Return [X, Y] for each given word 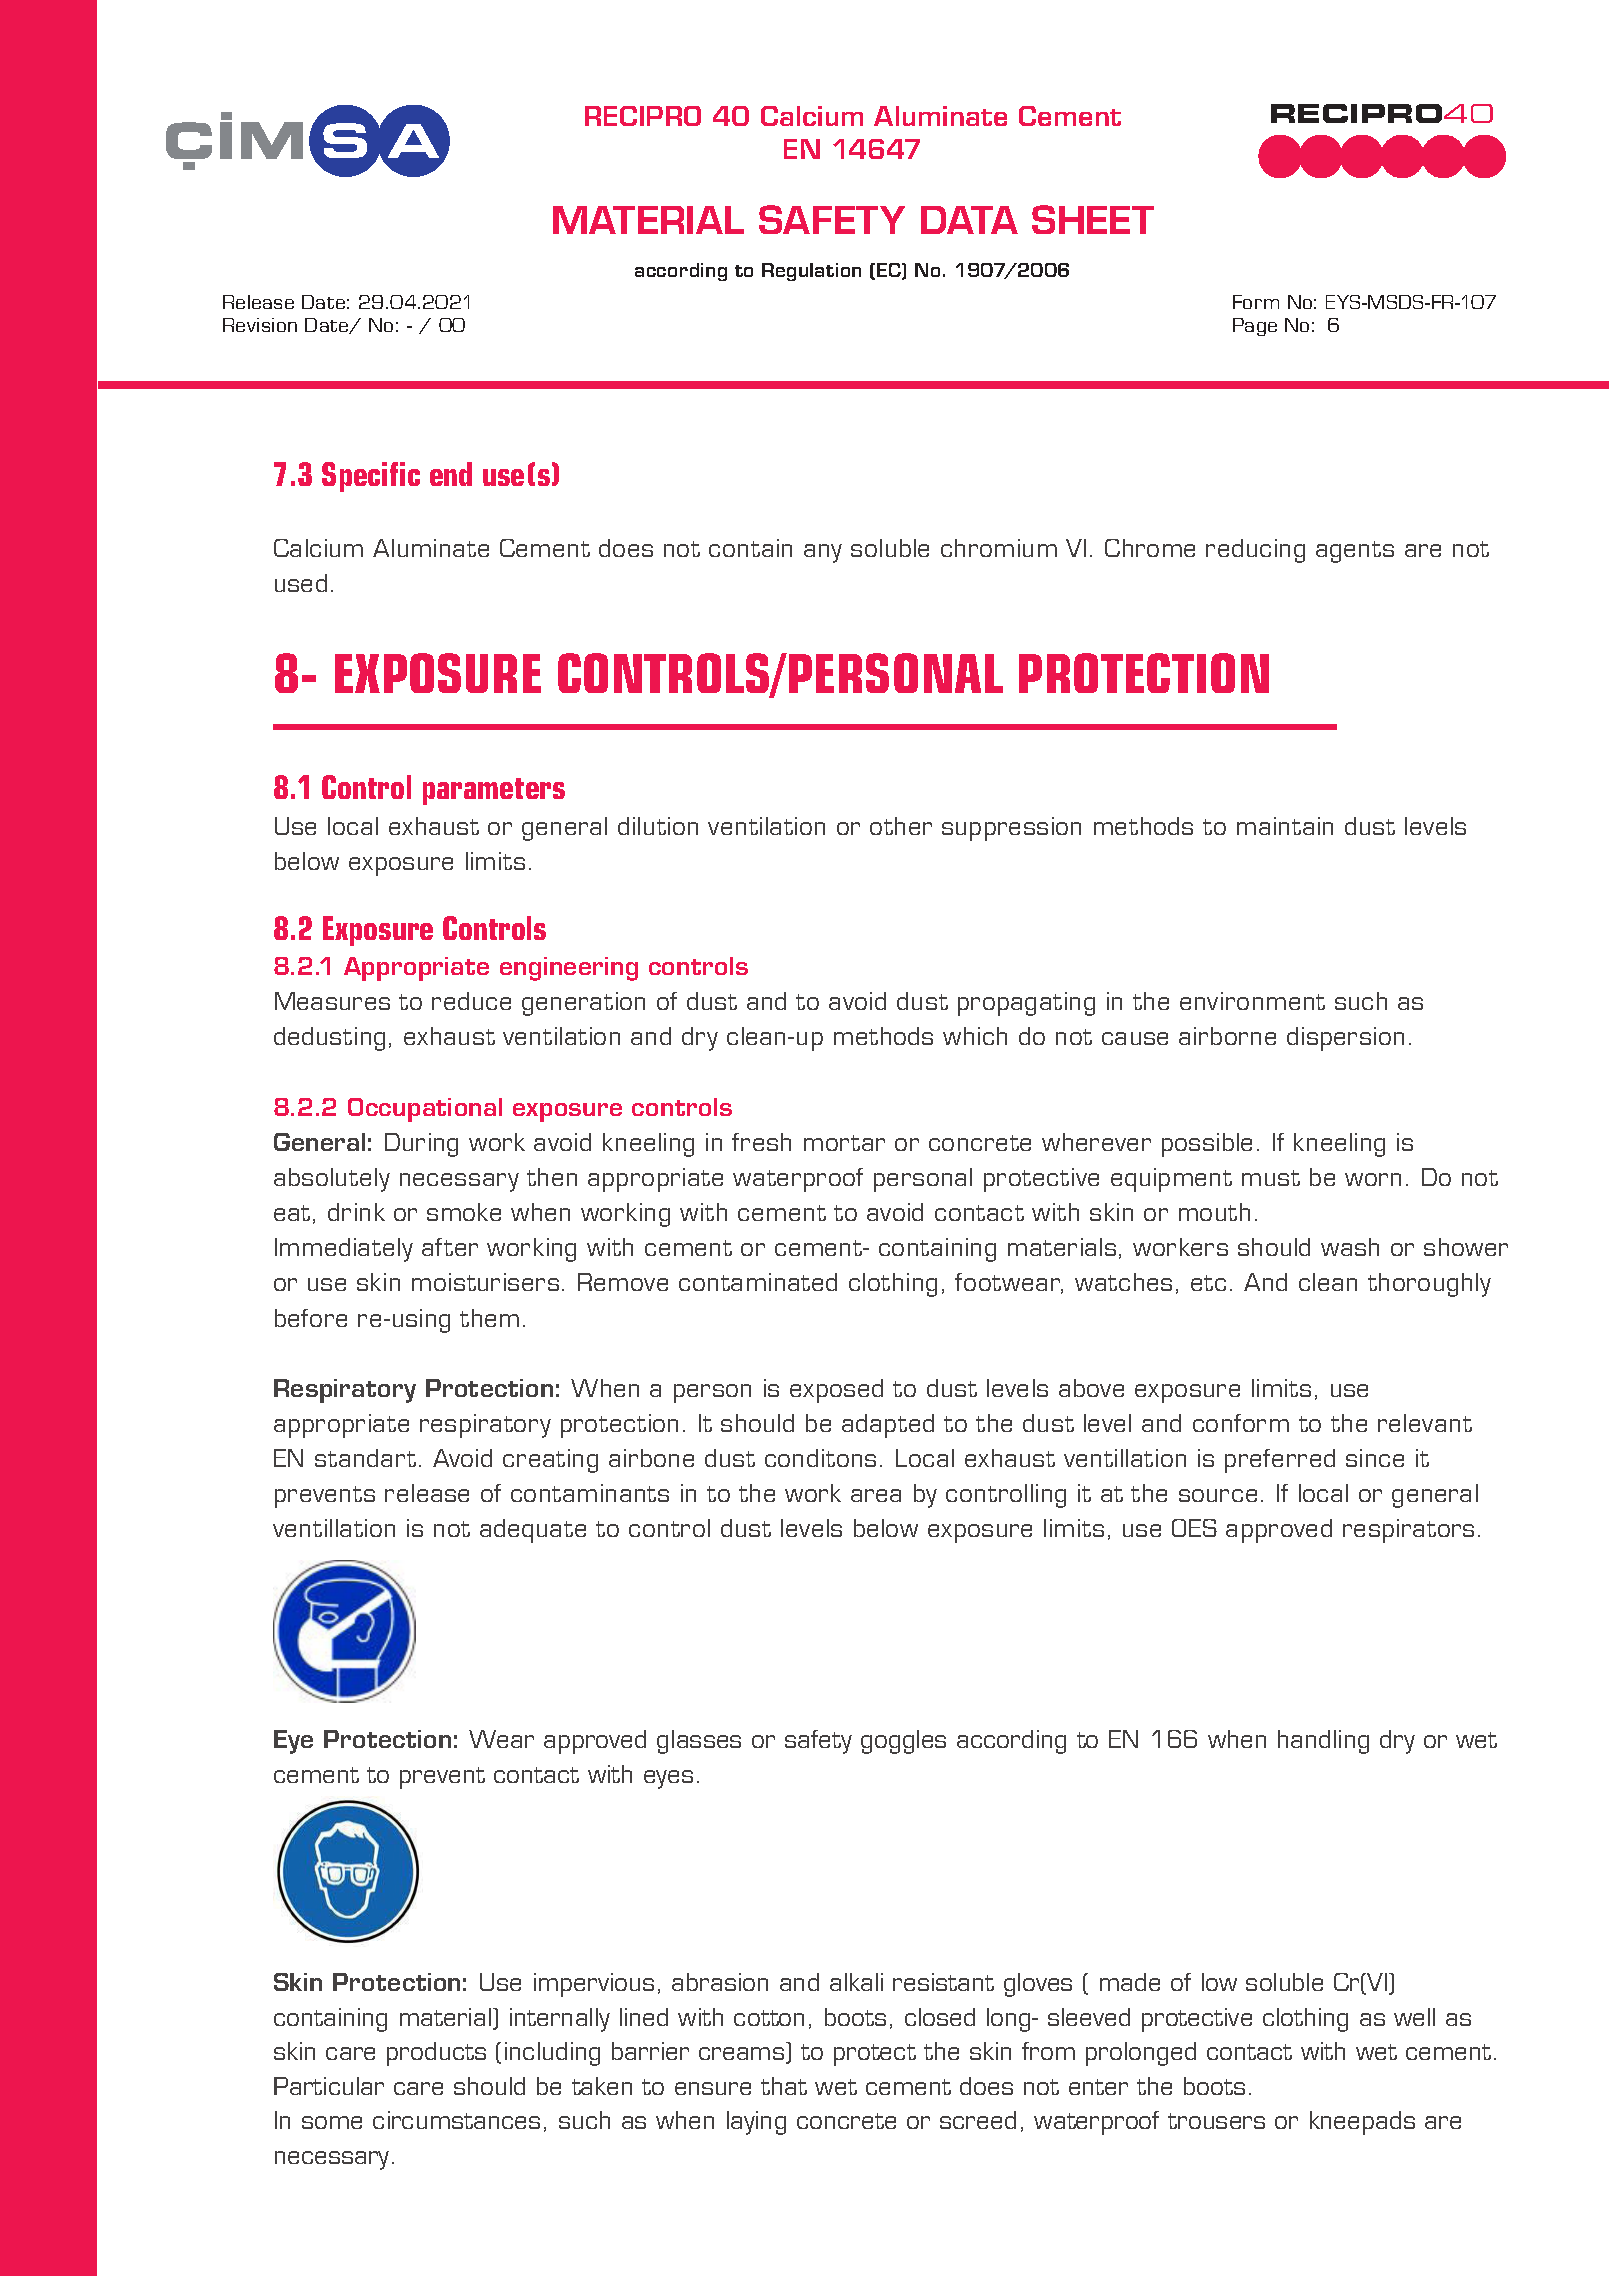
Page [1255, 327]
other [901, 826]
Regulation [811, 272]
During [421, 1145]
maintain [1285, 826]
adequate [533, 1531]
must [1271, 1178]
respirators [1408, 1531]
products [436, 2054]
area [876, 1495]
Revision [260, 325]
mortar [844, 1143]
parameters [494, 791]
